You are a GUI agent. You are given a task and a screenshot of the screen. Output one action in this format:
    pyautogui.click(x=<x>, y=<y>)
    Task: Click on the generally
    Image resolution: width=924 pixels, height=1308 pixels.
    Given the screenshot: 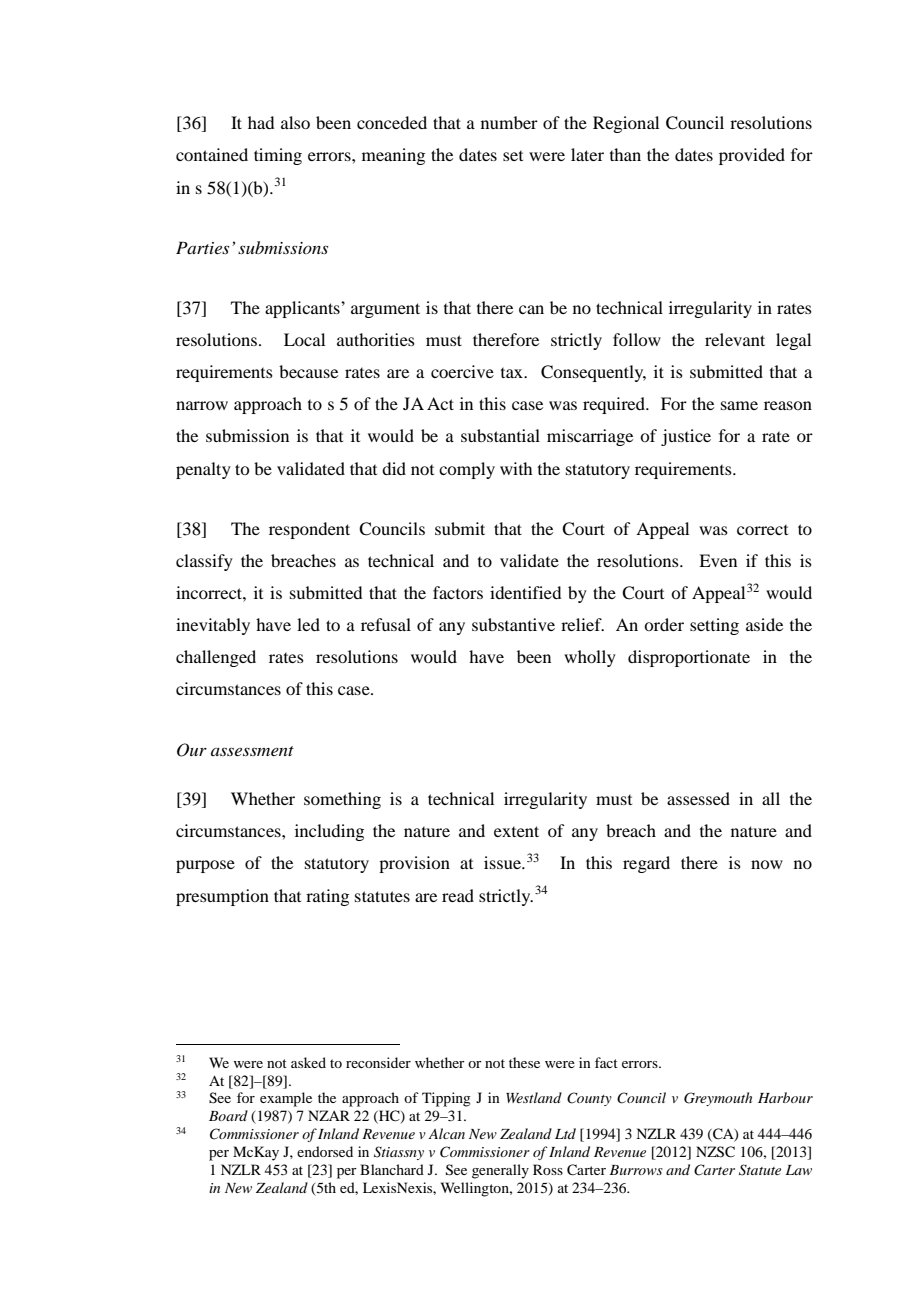 What is the action you would take?
    pyautogui.click(x=500, y=1171)
